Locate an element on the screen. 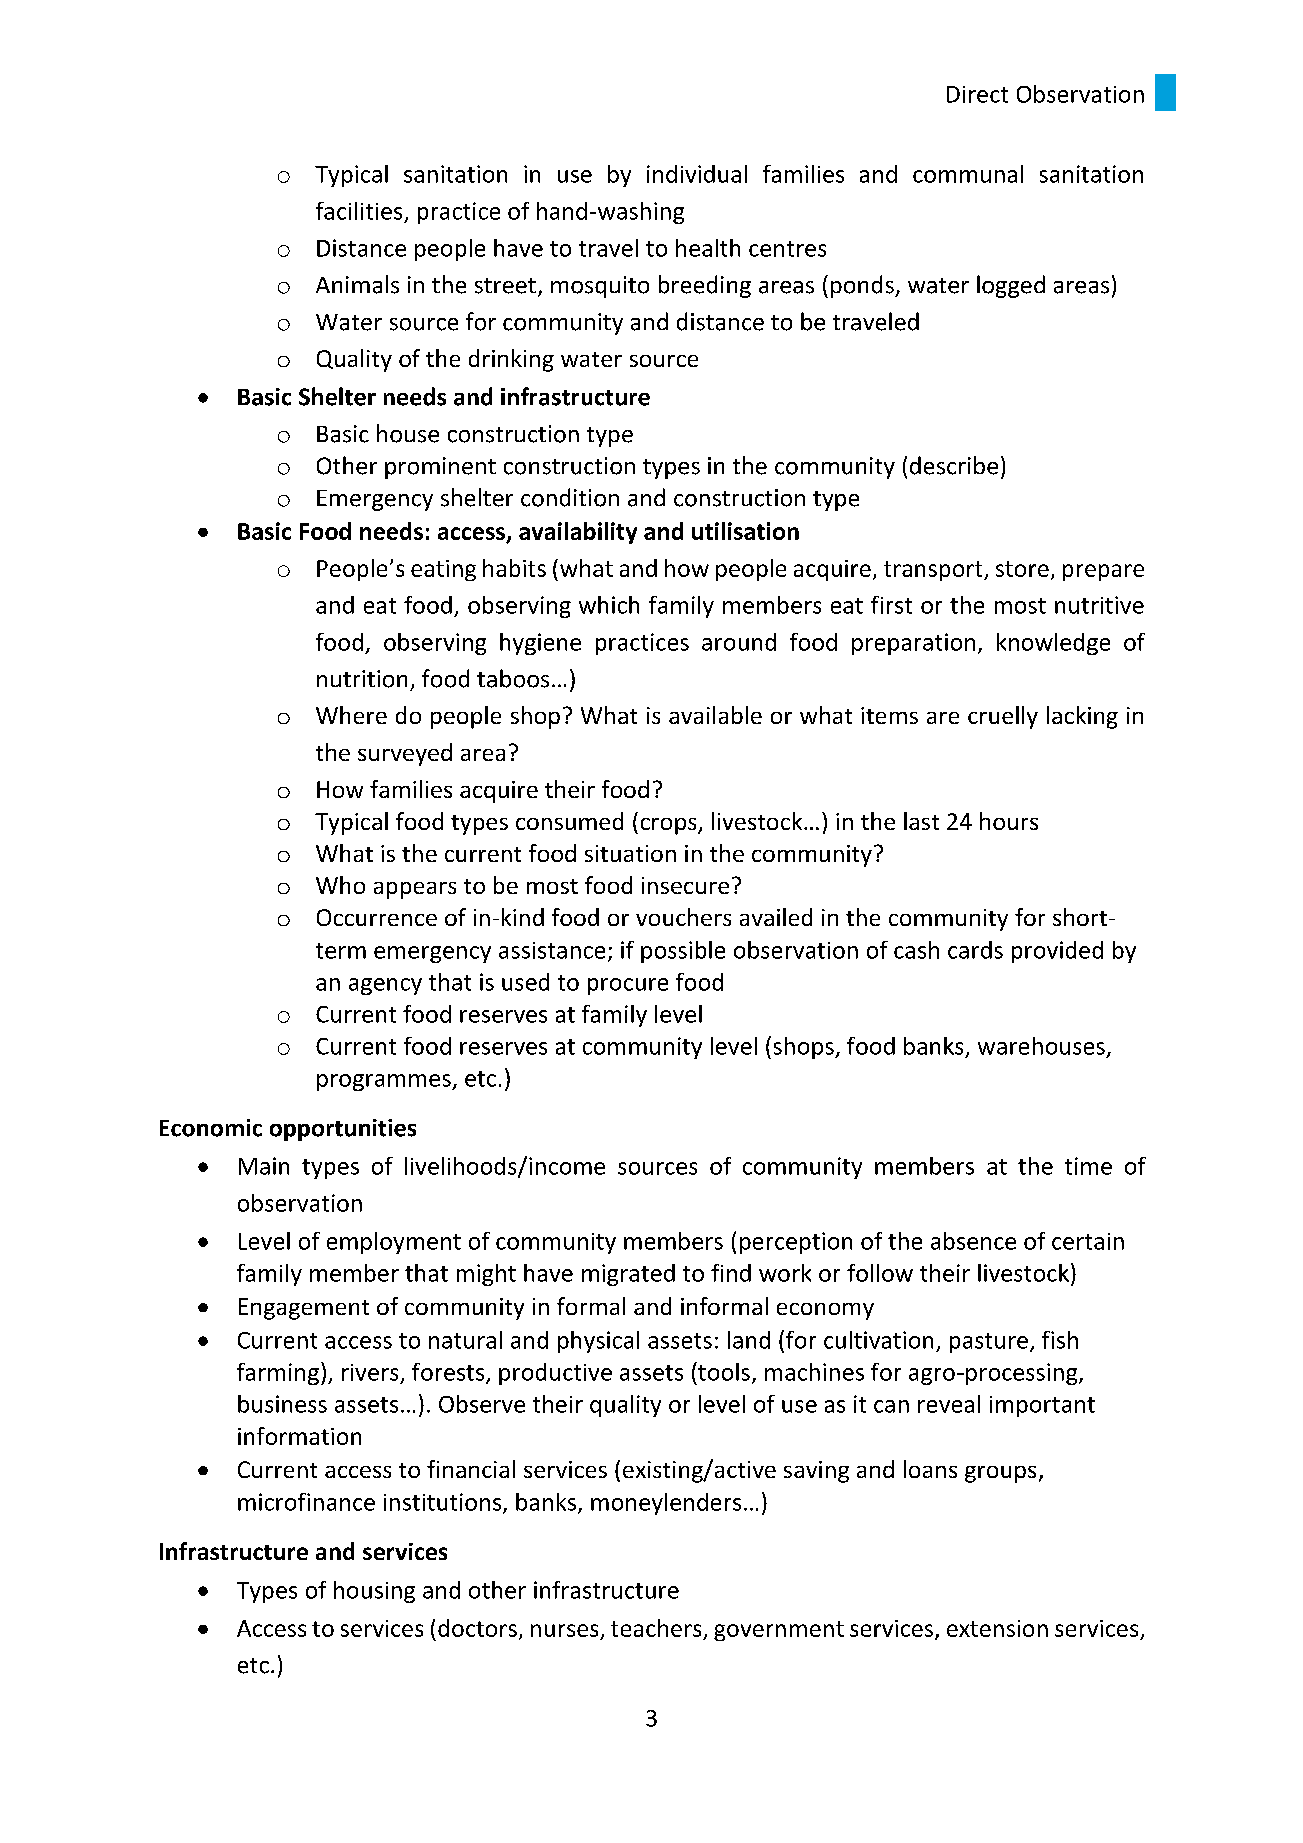 This screenshot has height=1843, width=1303. individual is located at coordinates (697, 174).
